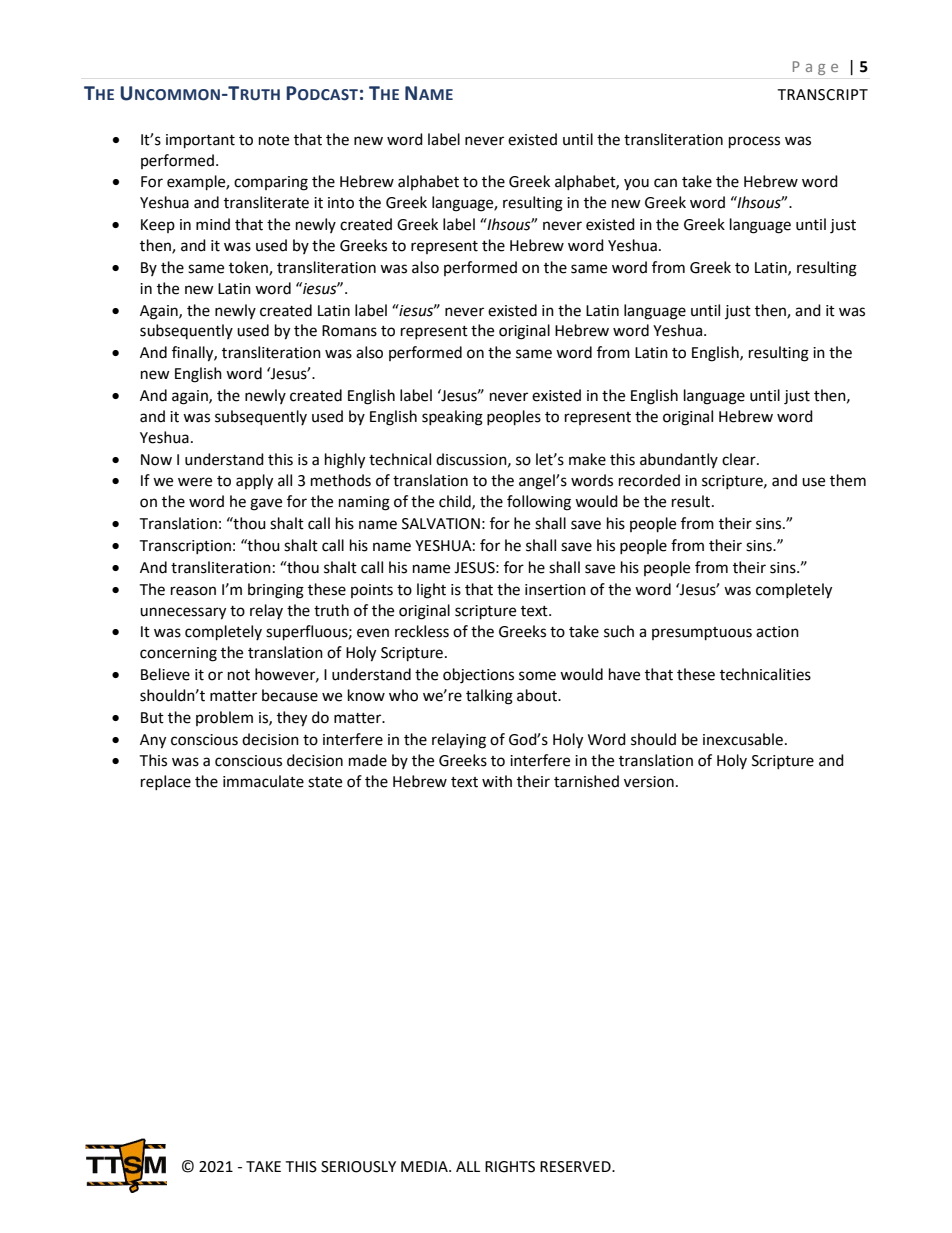 The height and width of the image is (1233, 952). I want to click on inexcusable, so click(743, 739).
